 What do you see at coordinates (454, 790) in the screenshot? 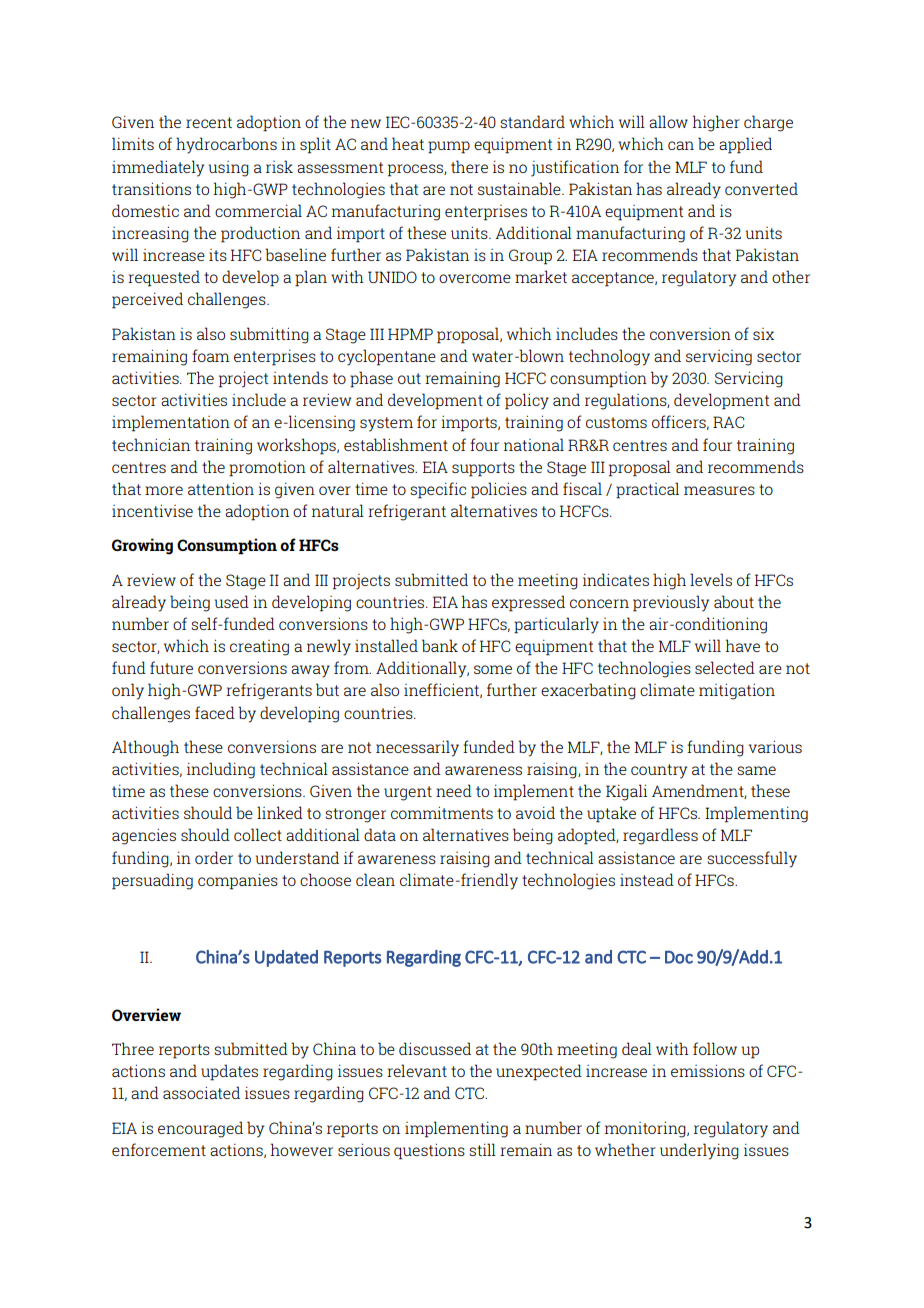
I see `need` at bounding box center [454, 790].
